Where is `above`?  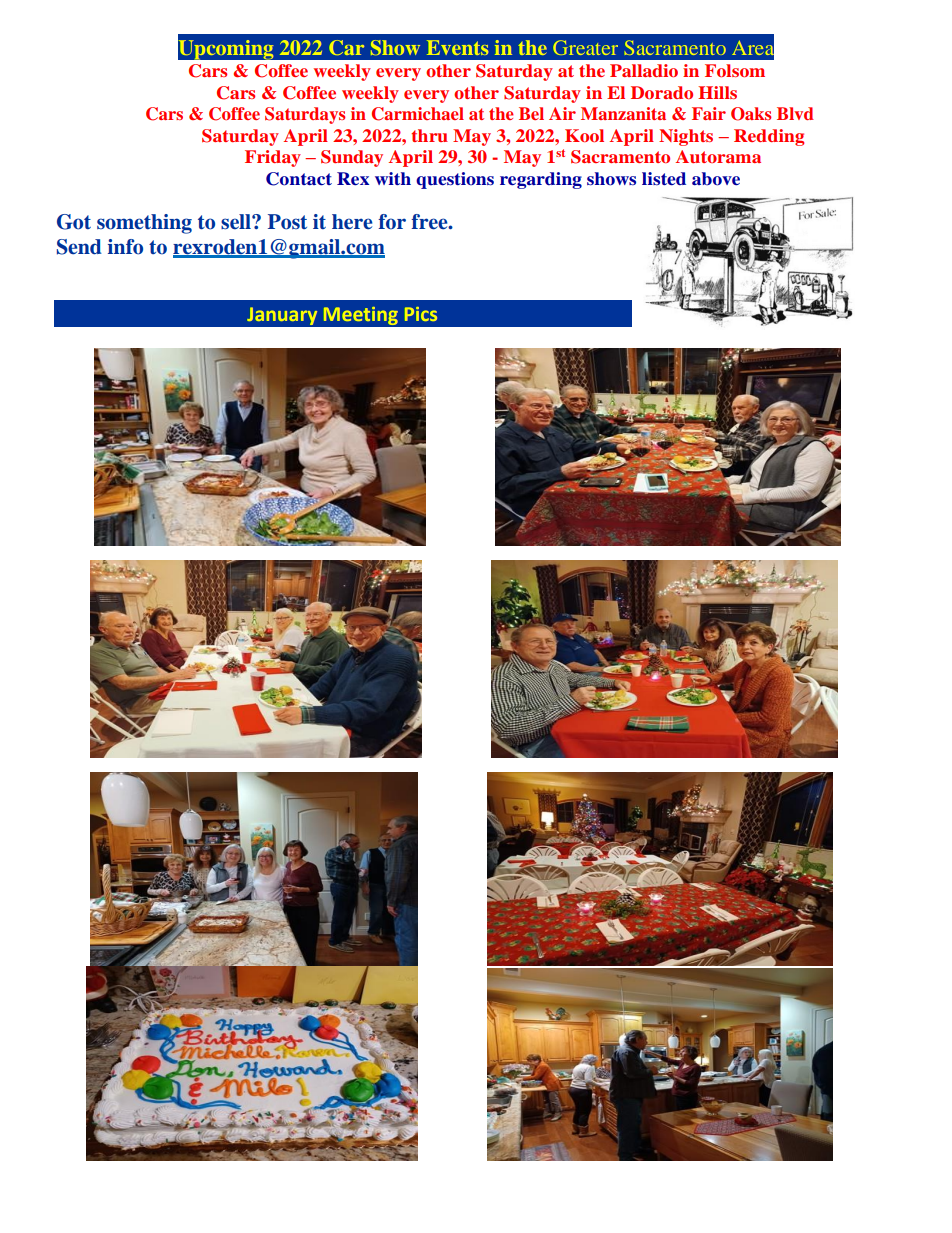
above is located at coordinates (716, 179).
